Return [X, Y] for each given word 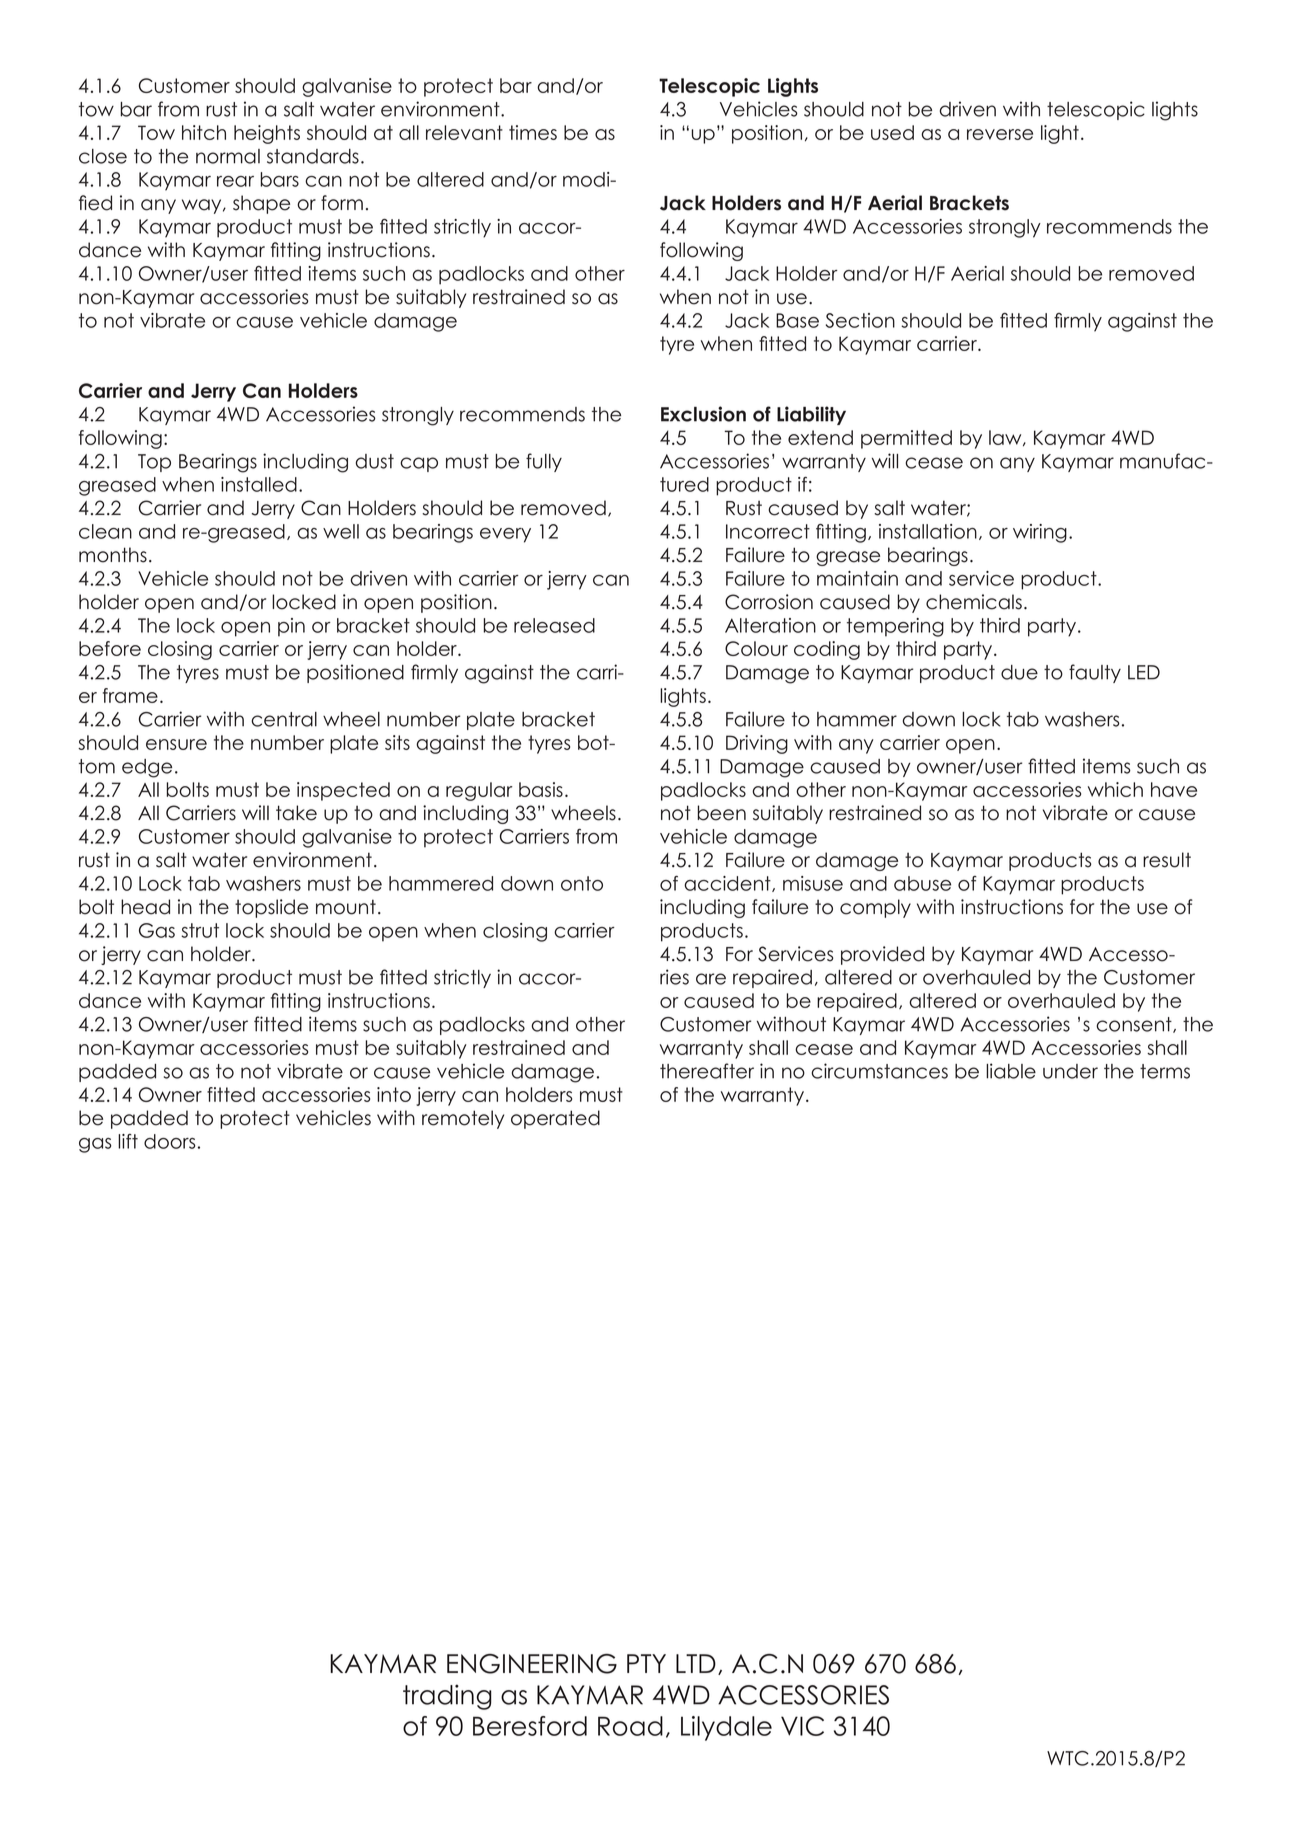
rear [235, 181]
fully [544, 462]
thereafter [707, 1071]
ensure [176, 744]
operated [555, 1119]
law [1006, 438]
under [1070, 1071]
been [722, 813]
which [1115, 789]
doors [170, 1141]
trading [447, 1697]
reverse [1000, 134]
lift [128, 1141]
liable [1011, 1071]
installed [259, 484]
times [533, 132]
